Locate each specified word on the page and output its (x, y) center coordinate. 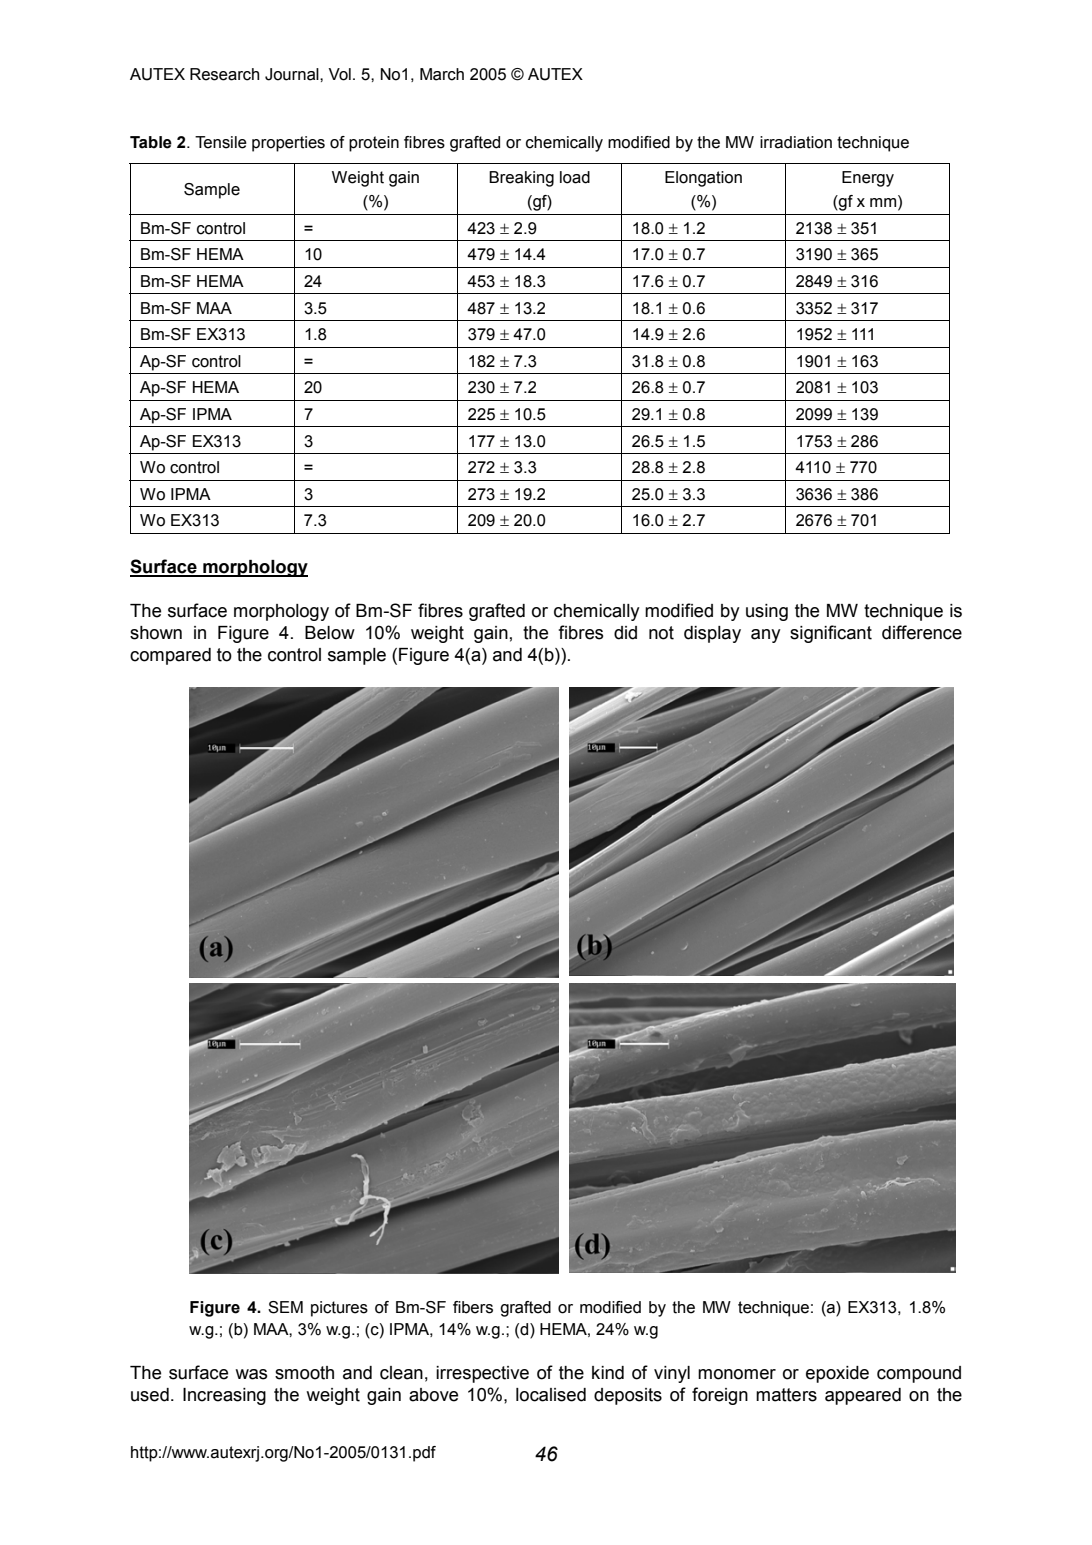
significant (831, 634)
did (625, 633)
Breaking (521, 179)
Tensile (221, 142)
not (661, 633)
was (251, 1374)
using (767, 612)
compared (170, 656)
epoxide (837, 1374)
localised (551, 1395)
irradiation (796, 142)
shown (156, 633)
